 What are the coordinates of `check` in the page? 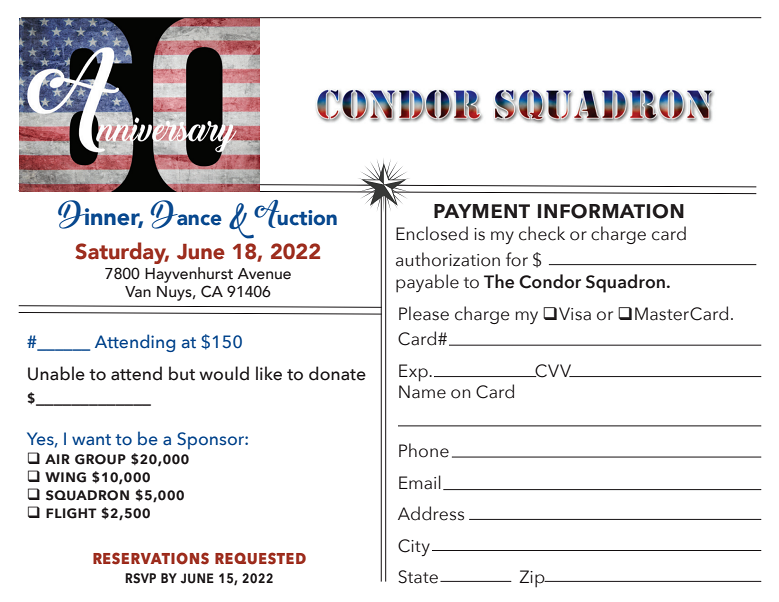 It's located at (542, 233).
